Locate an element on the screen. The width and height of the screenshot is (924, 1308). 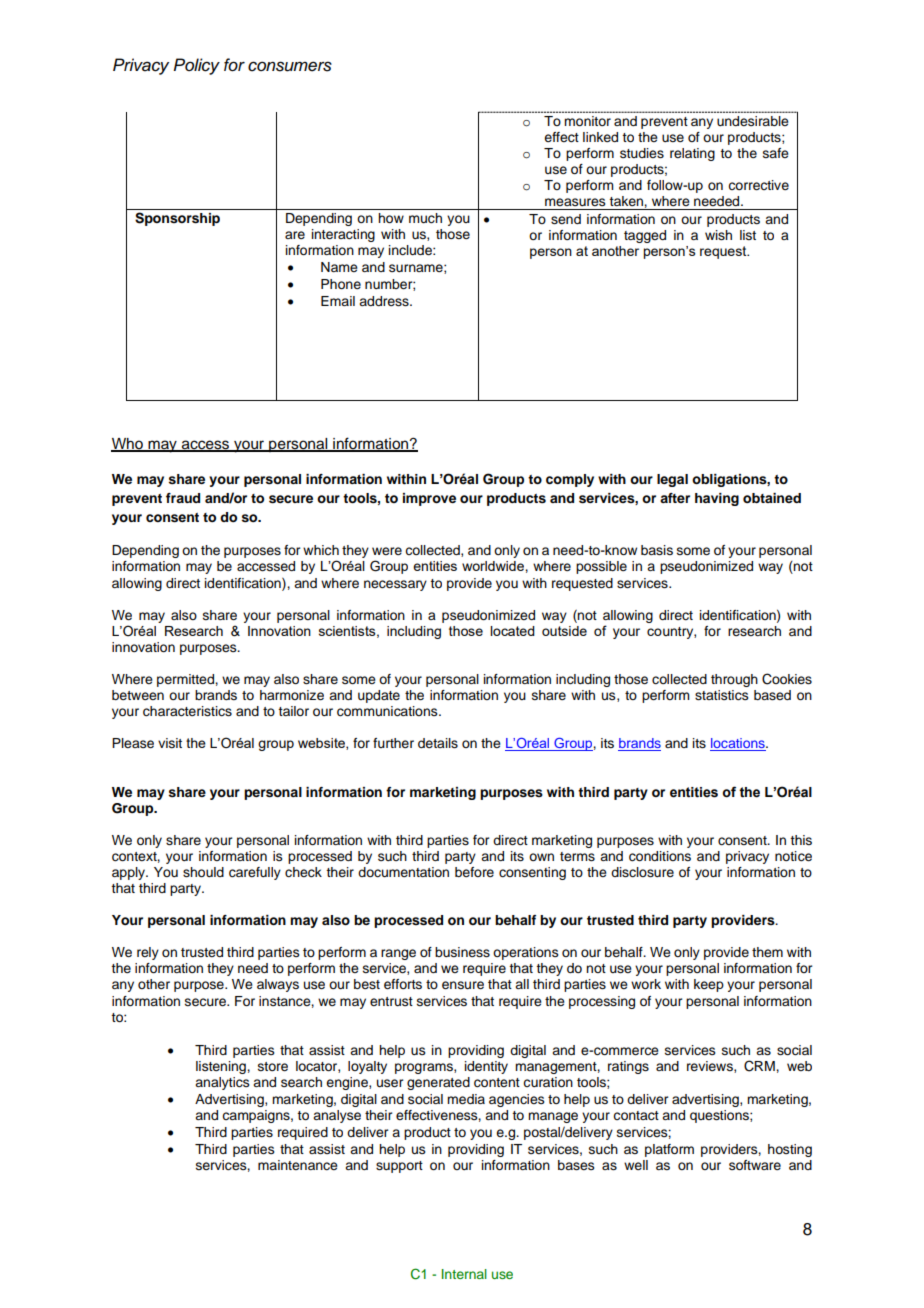
through is located at coordinates (734, 680).
